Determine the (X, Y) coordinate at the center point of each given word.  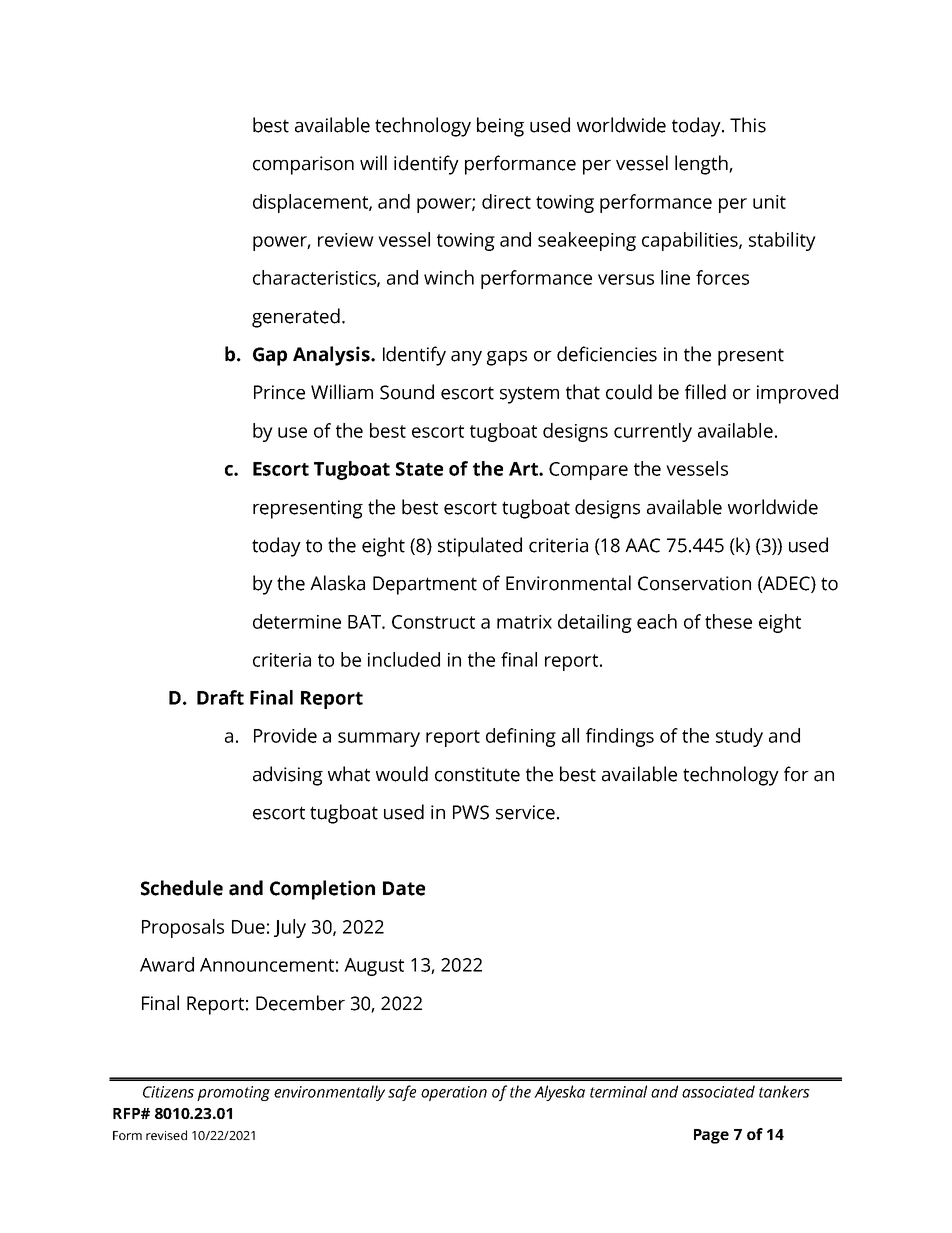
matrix (524, 622)
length (702, 165)
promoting (233, 1093)
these (728, 621)
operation (454, 1093)
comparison (303, 165)
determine (297, 621)
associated (718, 1091)
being (500, 127)
